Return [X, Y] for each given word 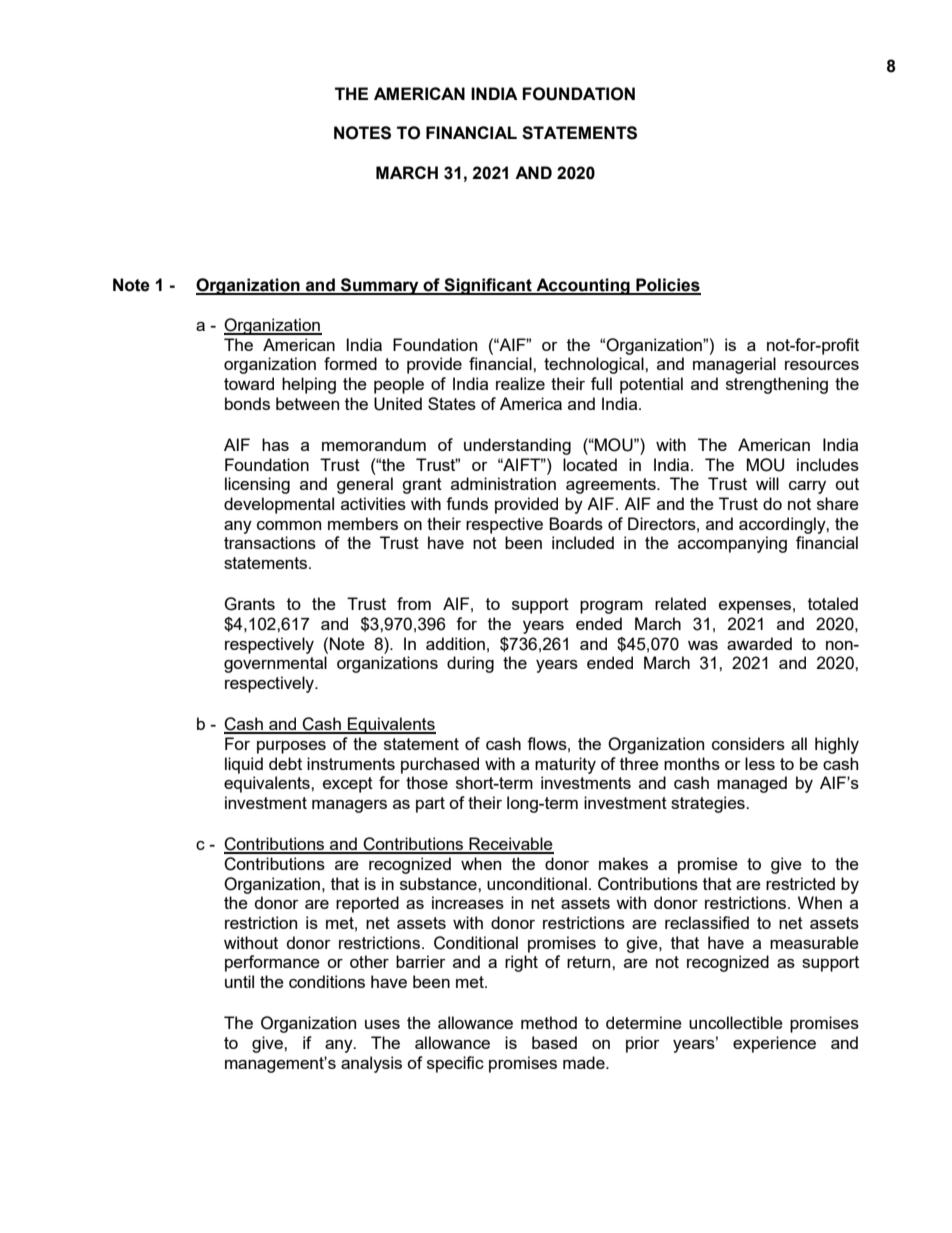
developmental [279, 505]
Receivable [510, 845]
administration [503, 483]
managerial [734, 365]
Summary [380, 286]
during [470, 664]
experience [774, 1044]
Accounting [583, 286]
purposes [291, 747]
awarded [759, 643]
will [767, 483]
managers [349, 806]
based [554, 1042]
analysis [371, 1064]
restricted [800, 883]
